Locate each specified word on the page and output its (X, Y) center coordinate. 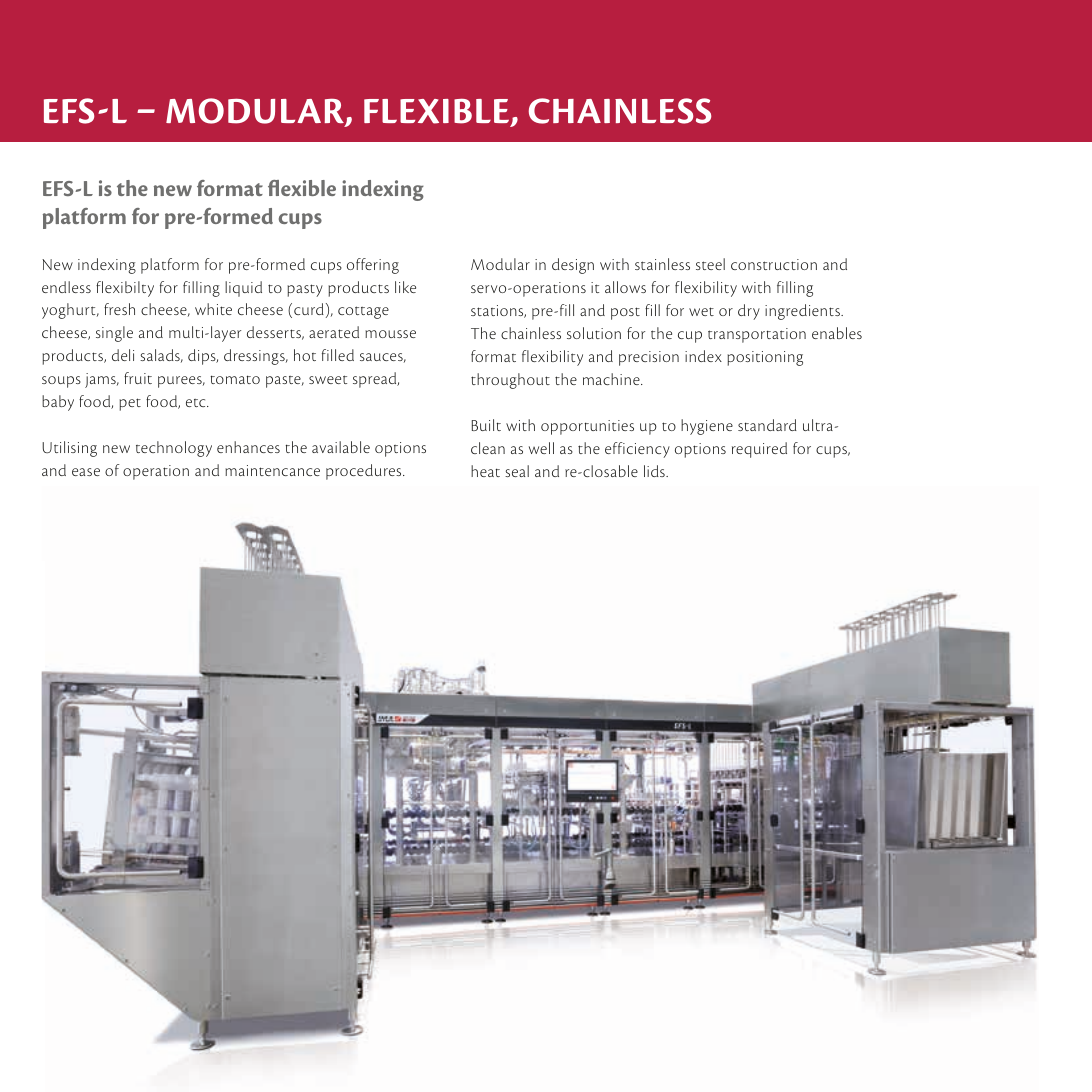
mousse (390, 334)
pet (130, 404)
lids (655, 471)
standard (767, 425)
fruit (138, 378)
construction (774, 264)
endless (66, 287)
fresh (119, 309)
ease (86, 472)
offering (373, 266)
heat (485, 471)
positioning (765, 358)
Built (486, 425)
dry (749, 312)
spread (376, 380)
